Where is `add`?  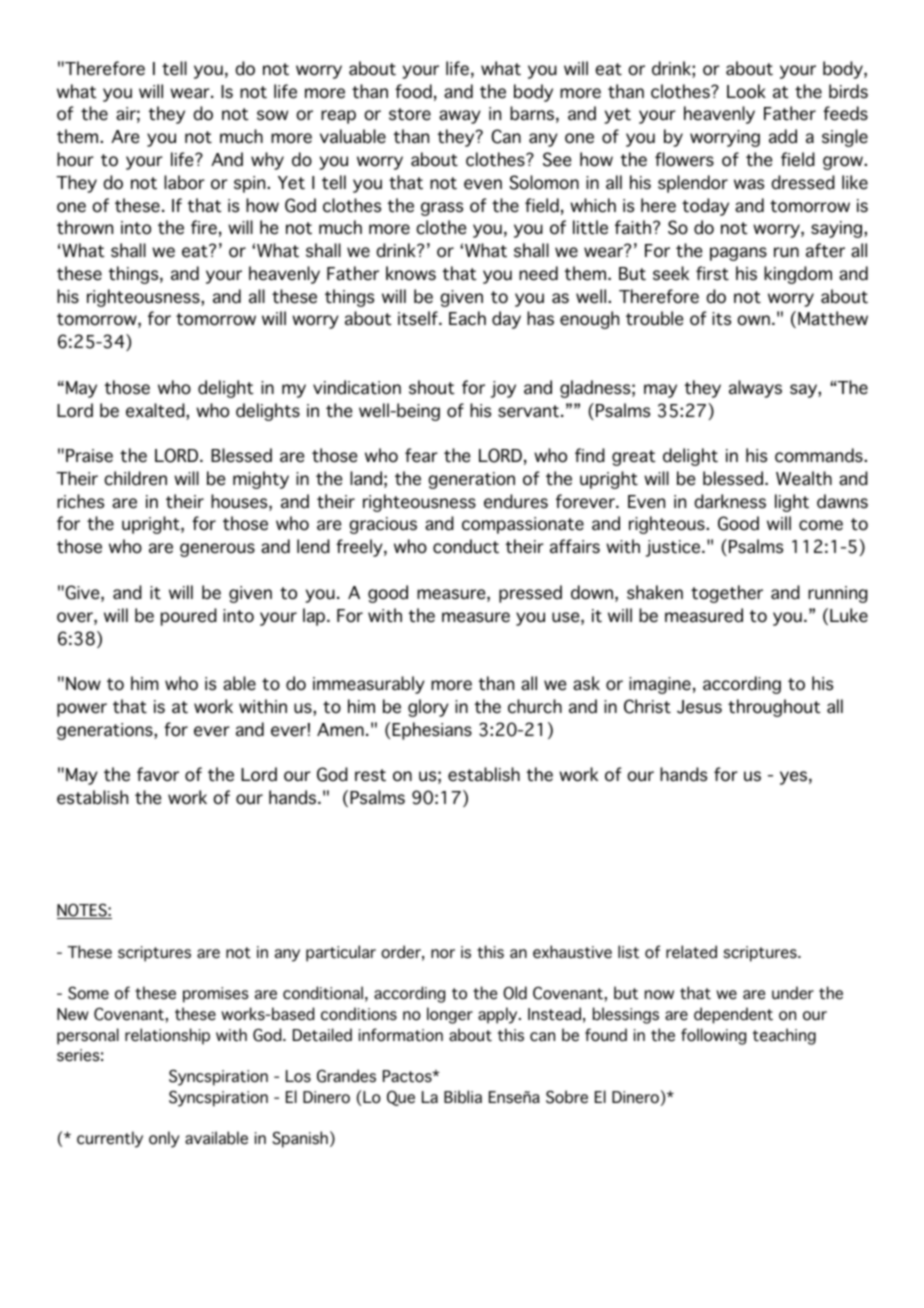 add is located at coordinates (783, 136).
